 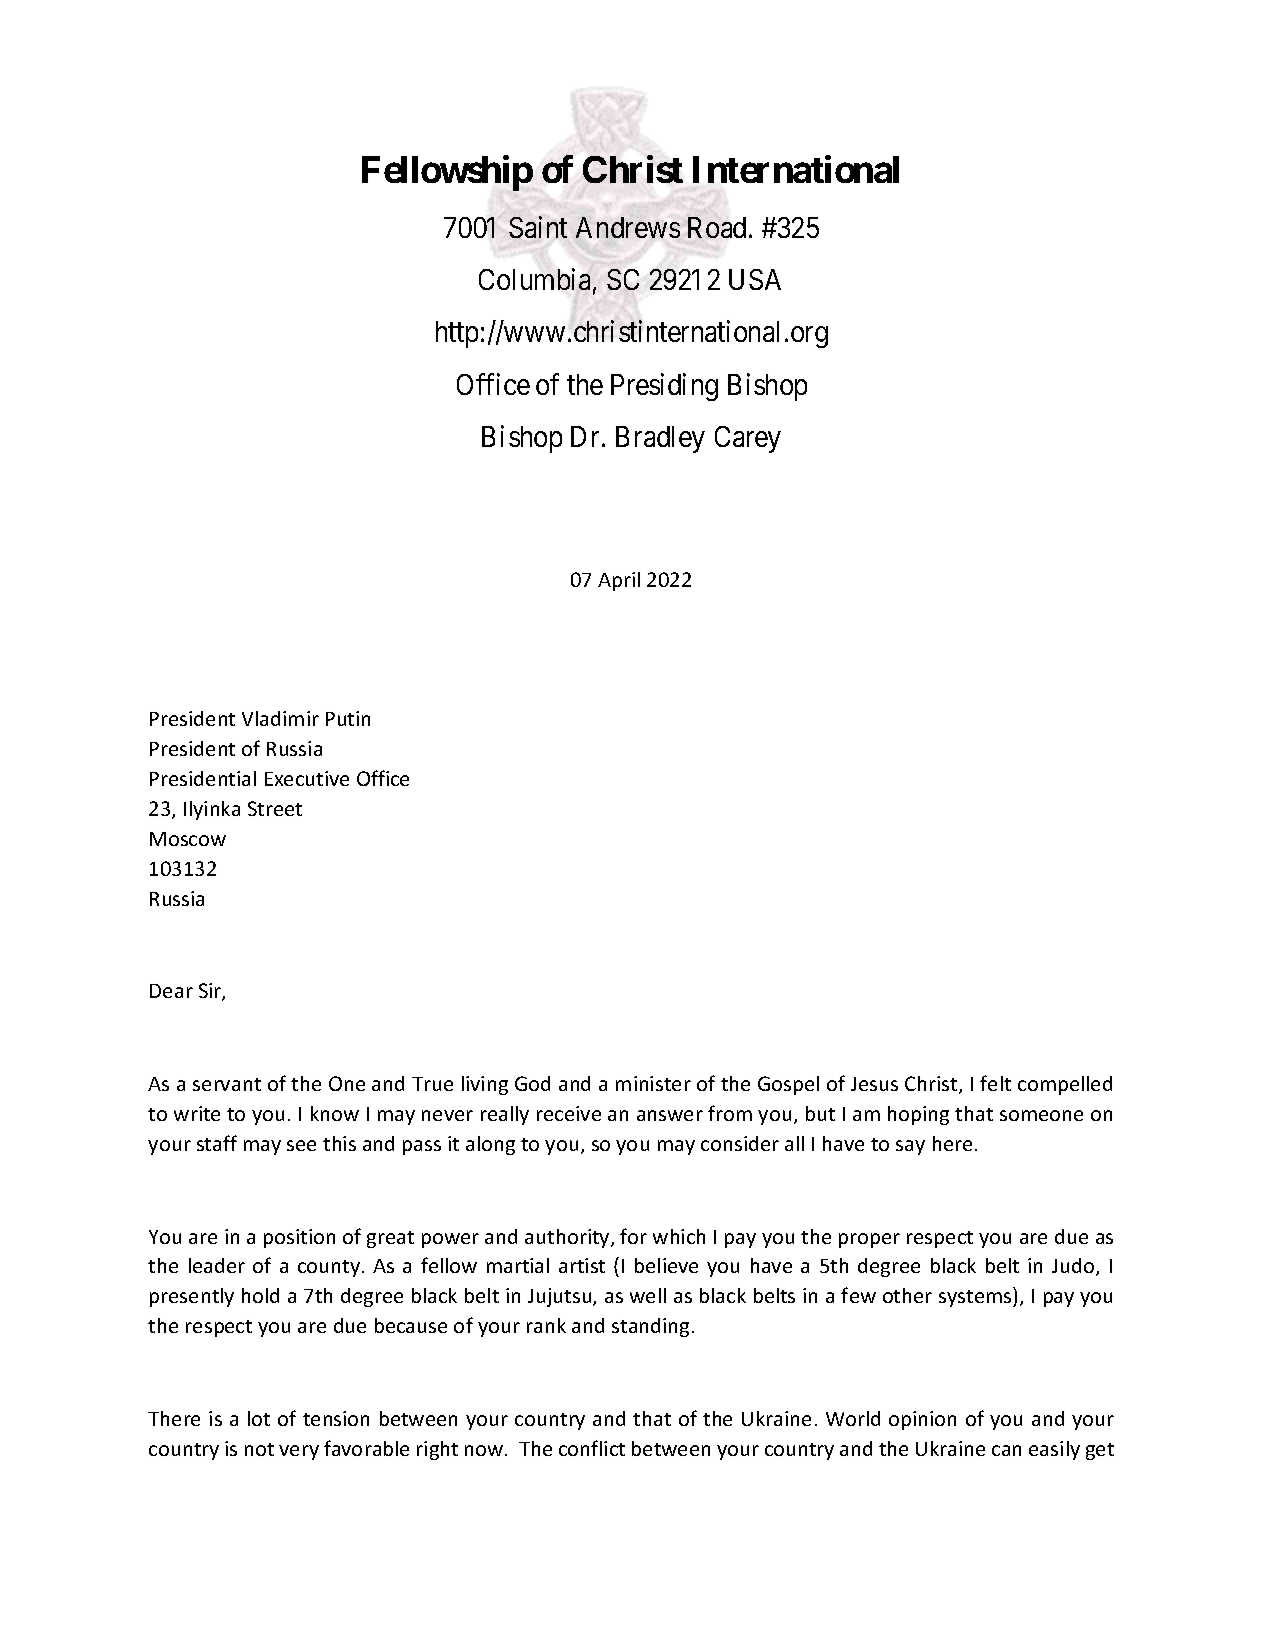 What do you see at coordinates (259, 1418) in the screenshot?
I see `lot` at bounding box center [259, 1418].
